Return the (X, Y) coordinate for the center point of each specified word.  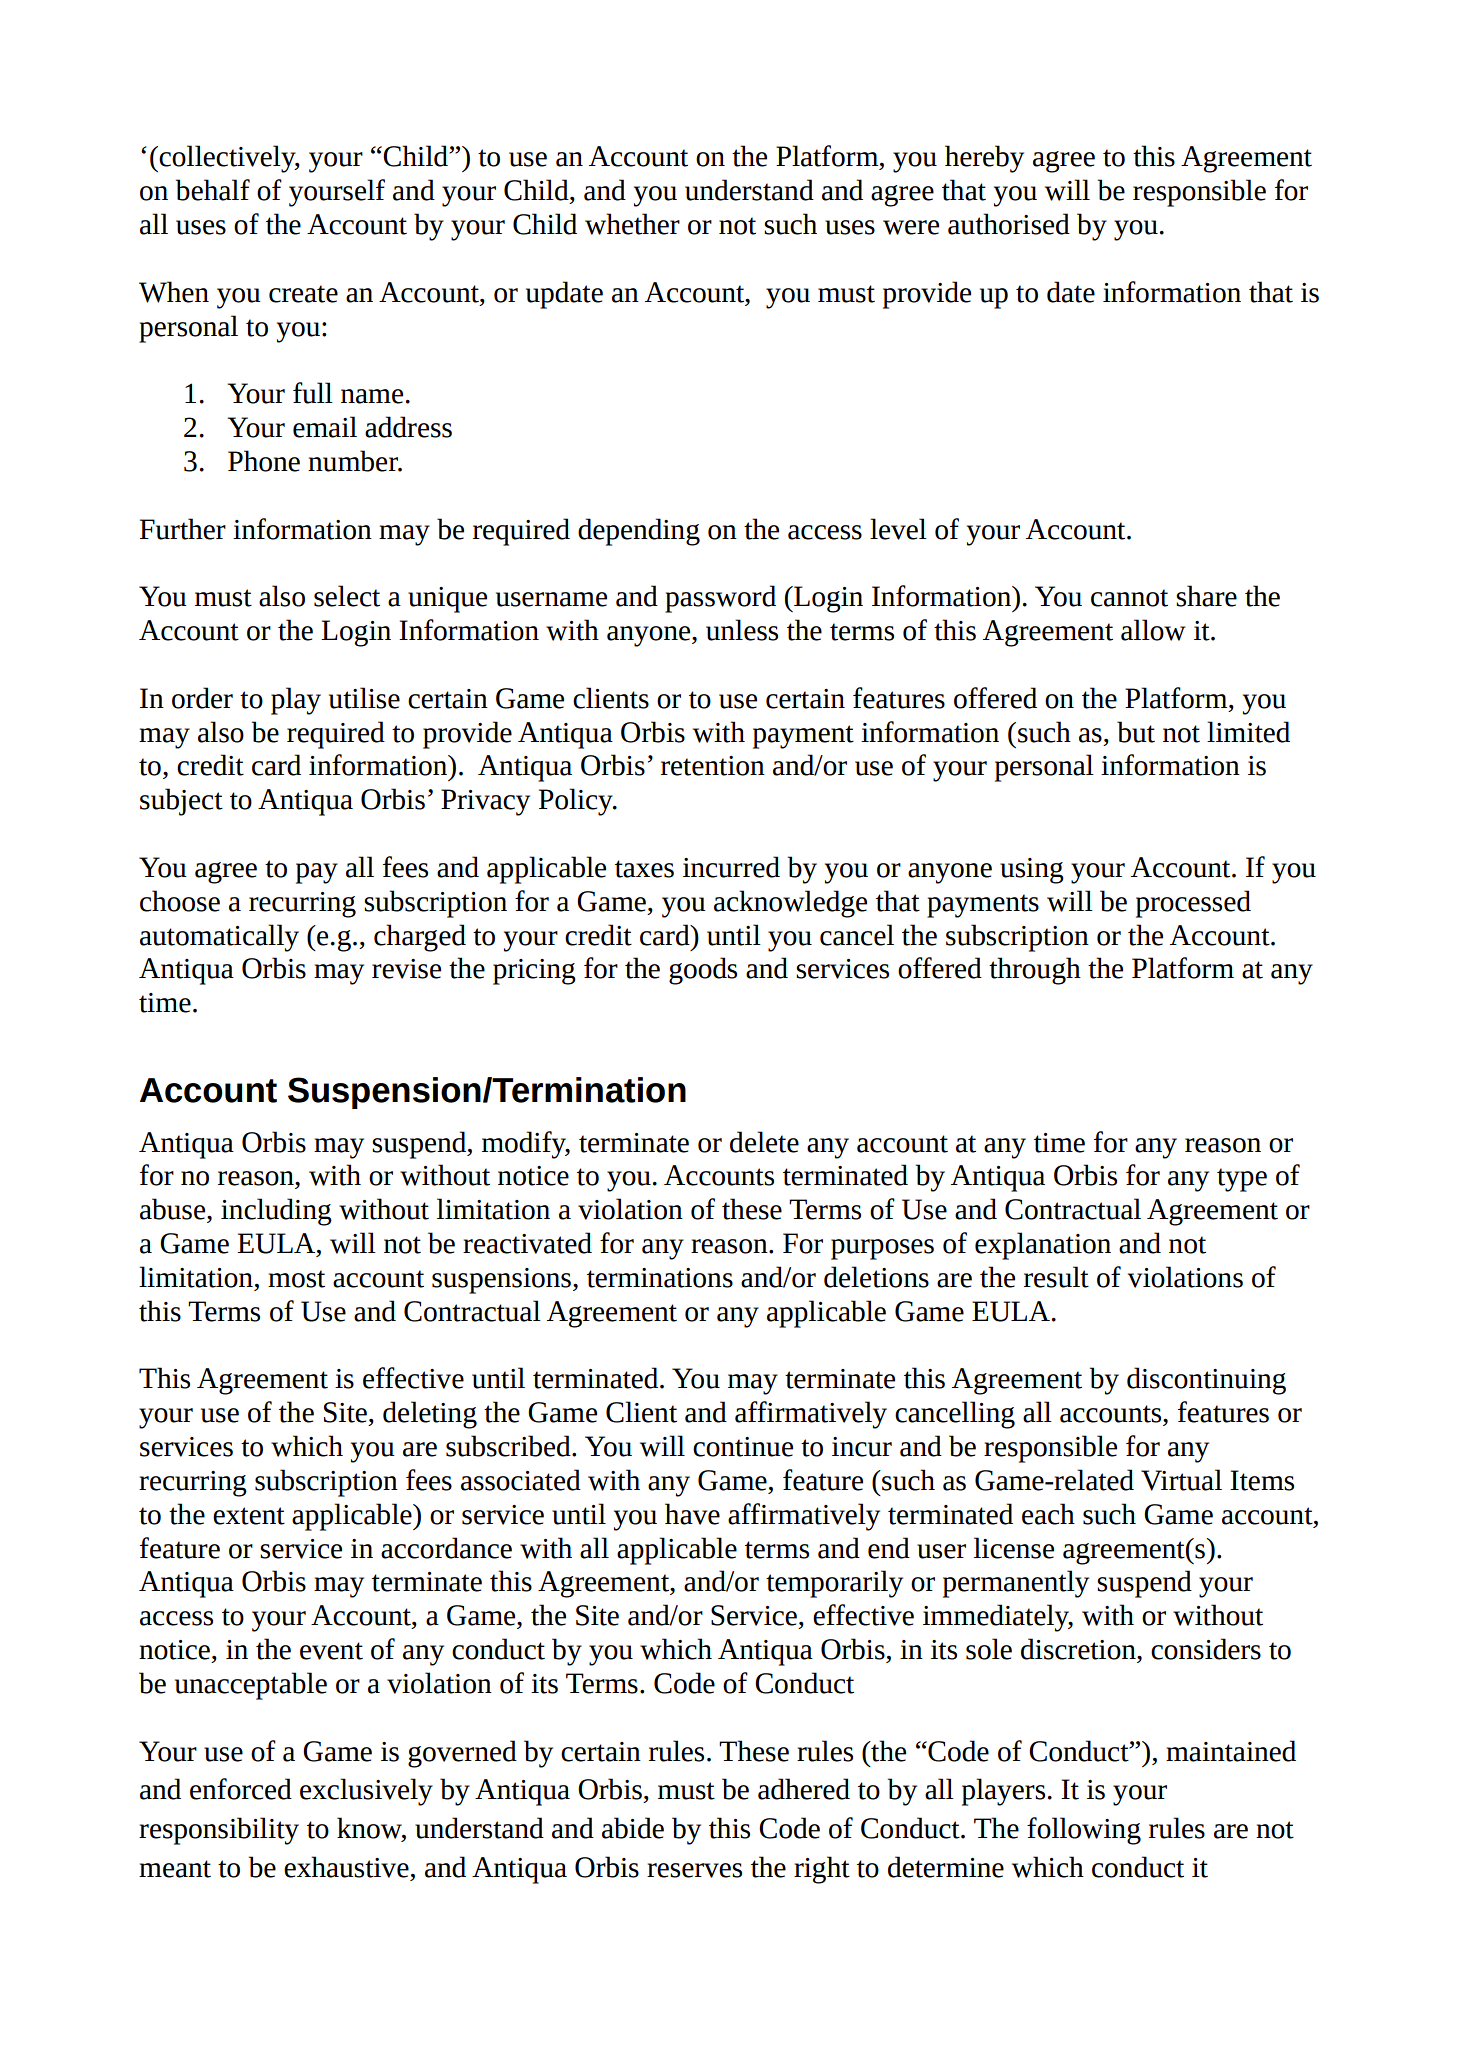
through (1035, 971)
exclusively (366, 1792)
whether (632, 224)
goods (703, 971)
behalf (213, 190)
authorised (1009, 224)
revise (406, 969)
